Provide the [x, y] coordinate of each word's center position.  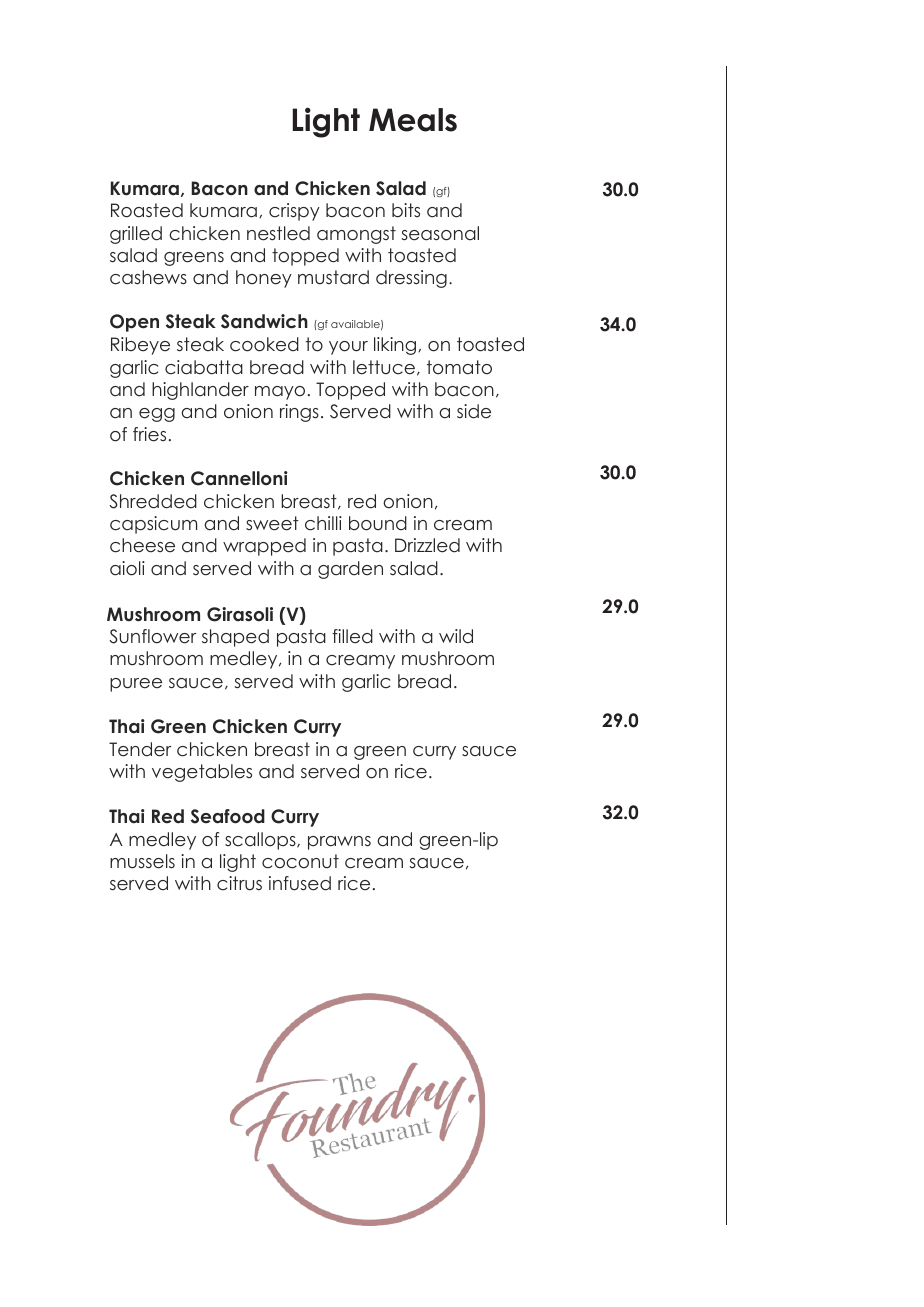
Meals [413, 120]
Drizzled [427, 545]
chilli [323, 523]
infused [300, 883]
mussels [142, 861]
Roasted [147, 210]
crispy [294, 212]
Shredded [153, 501]
